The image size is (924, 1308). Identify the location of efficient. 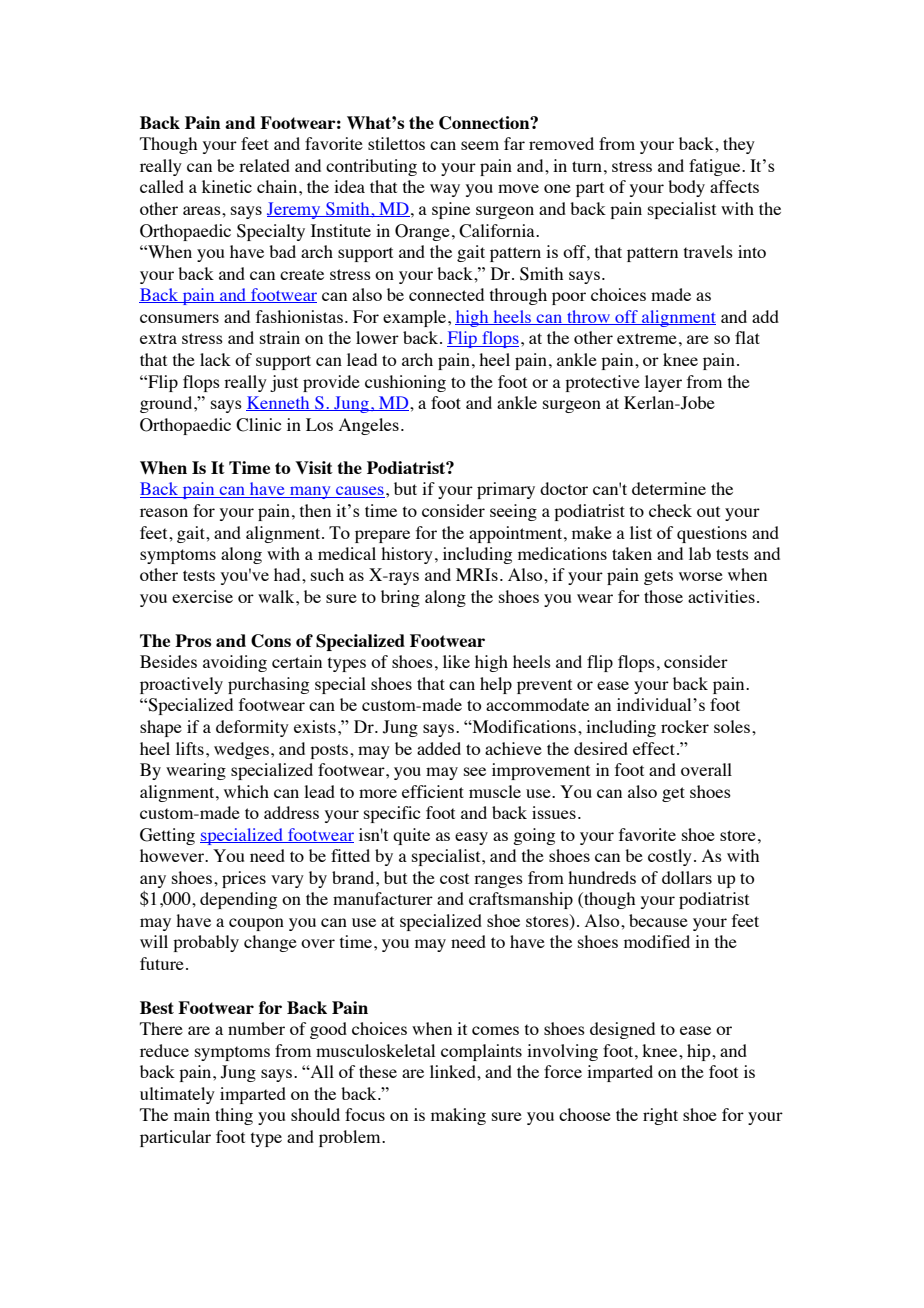
(433, 791).
